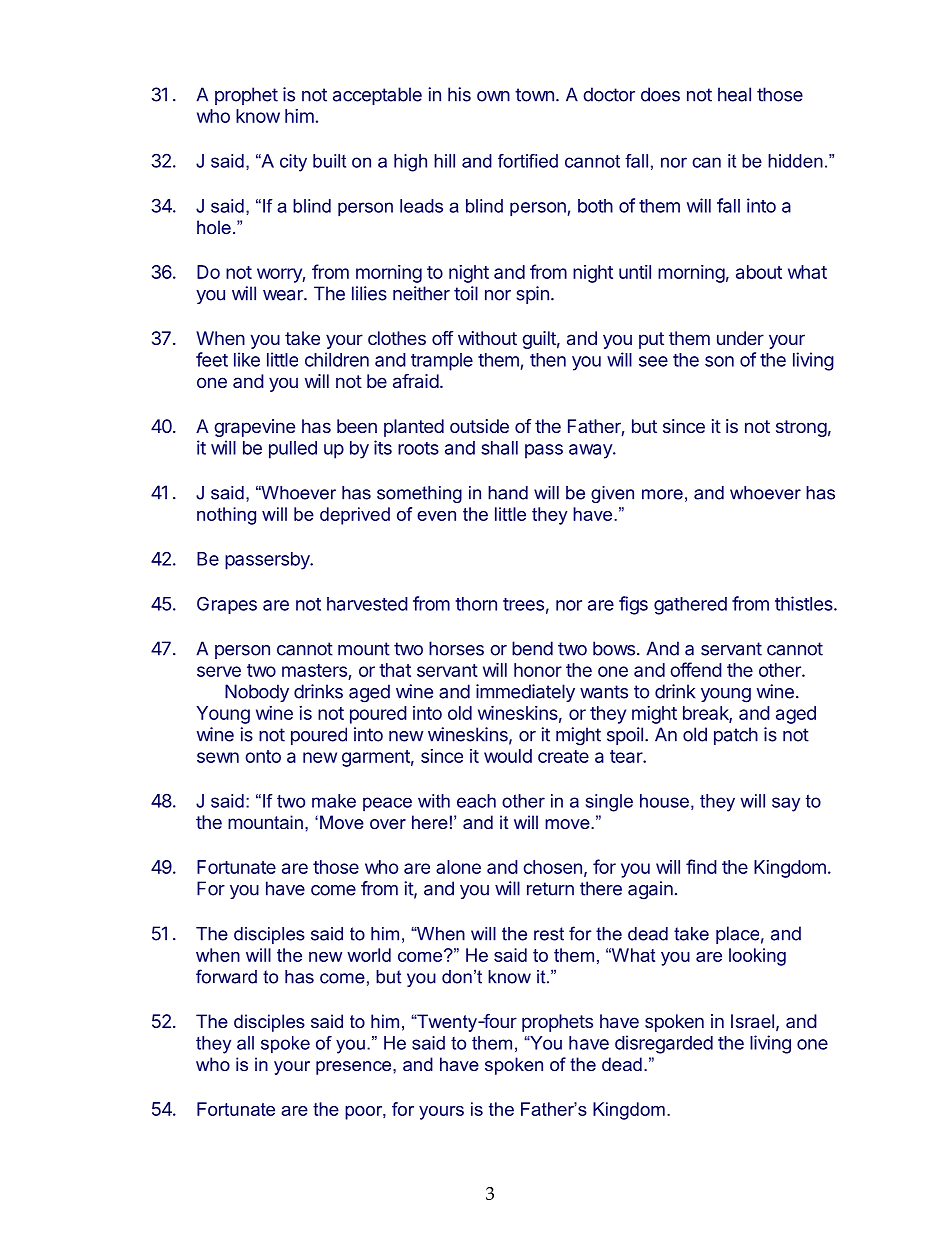  What do you see at coordinates (293, 163) in the screenshot?
I see `city` at bounding box center [293, 163].
